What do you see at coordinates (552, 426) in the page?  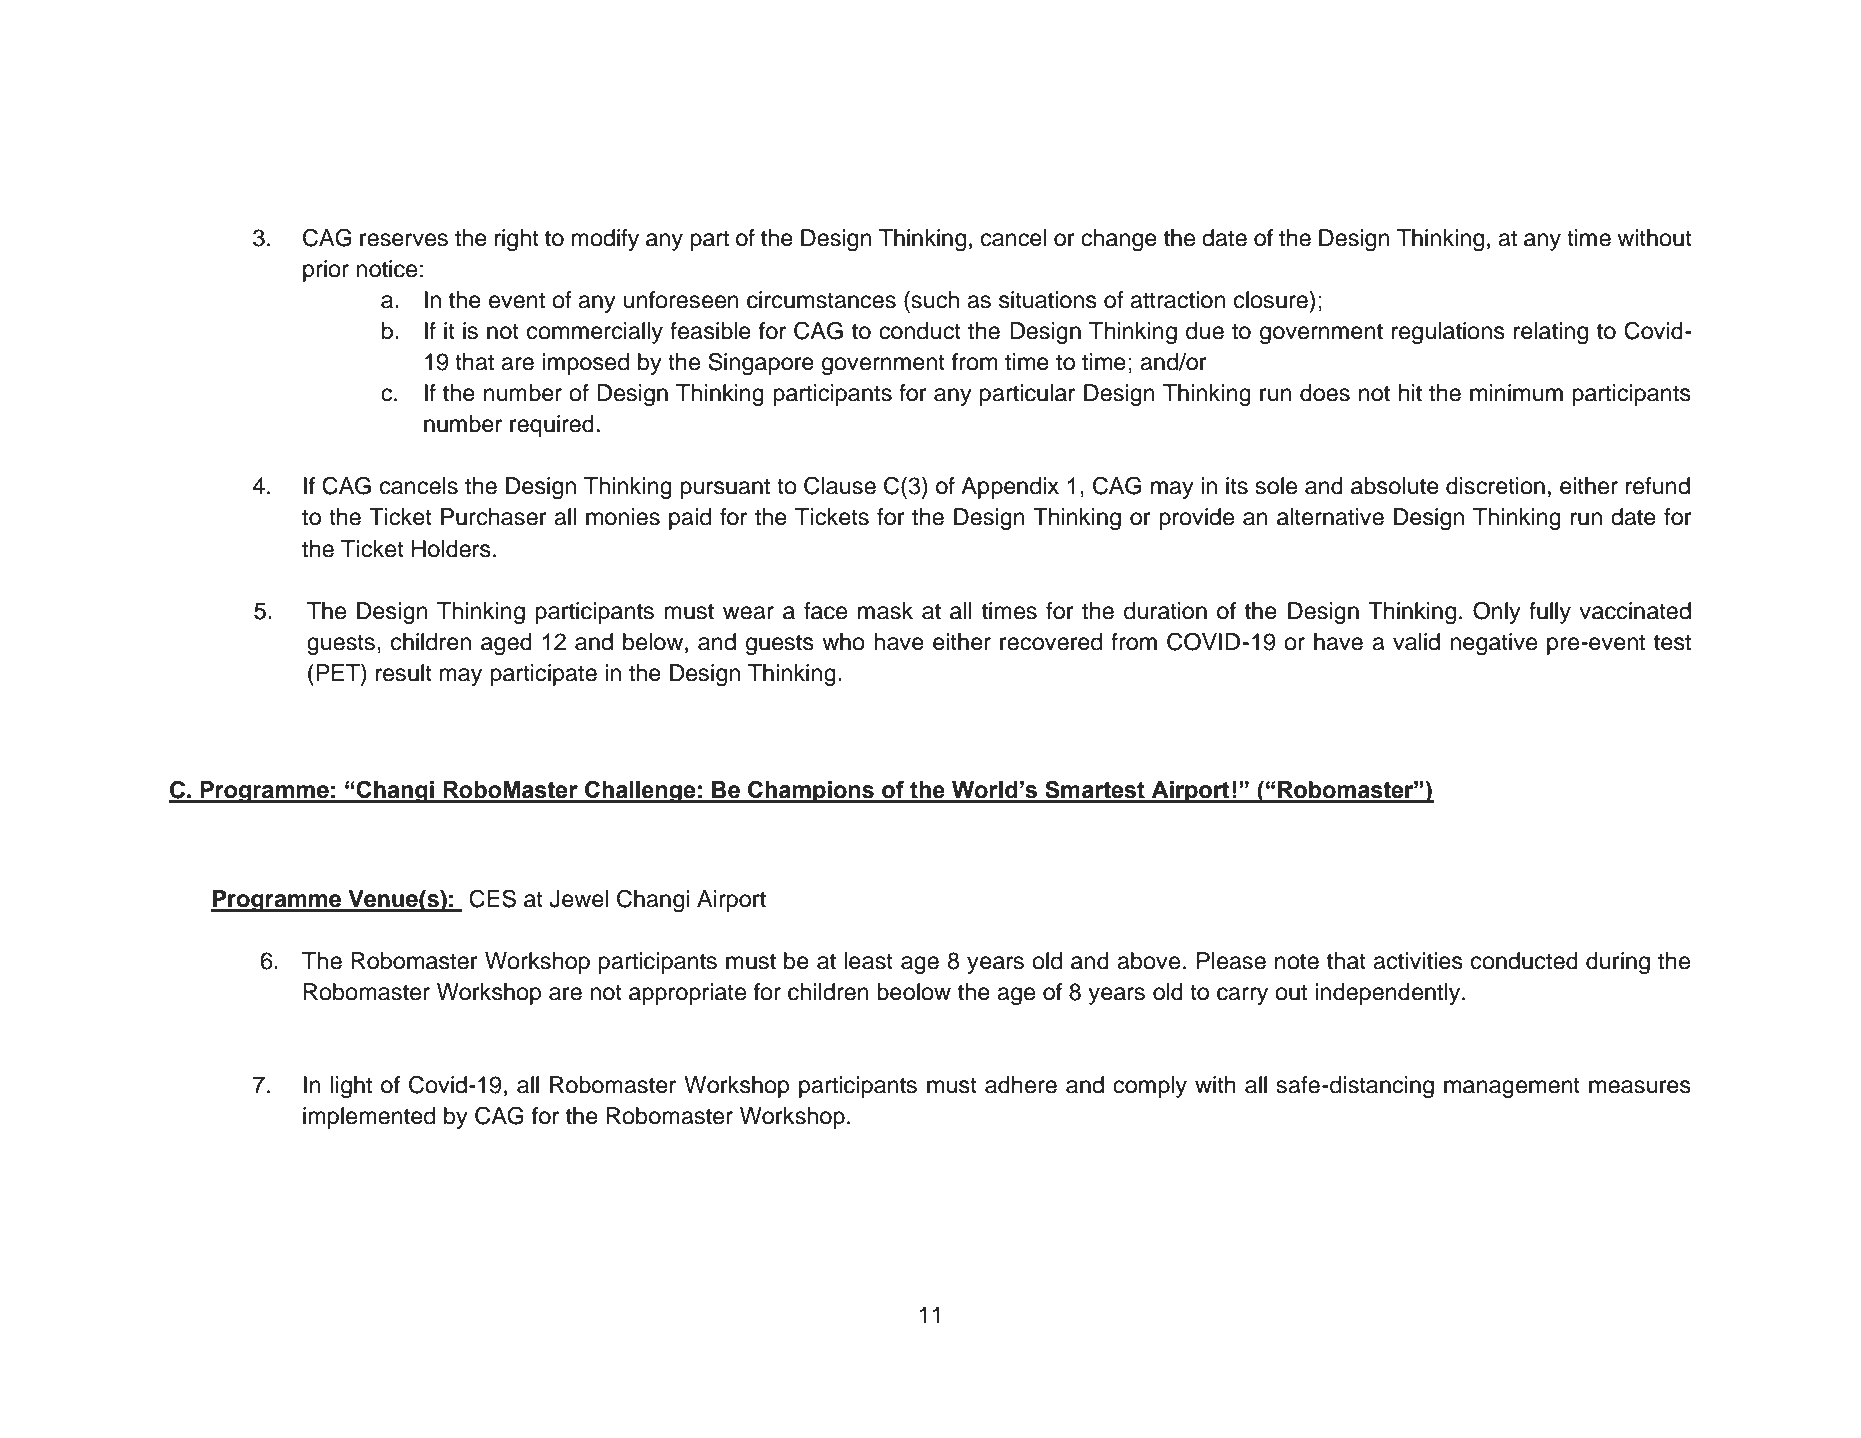 I see `required` at bounding box center [552, 426].
